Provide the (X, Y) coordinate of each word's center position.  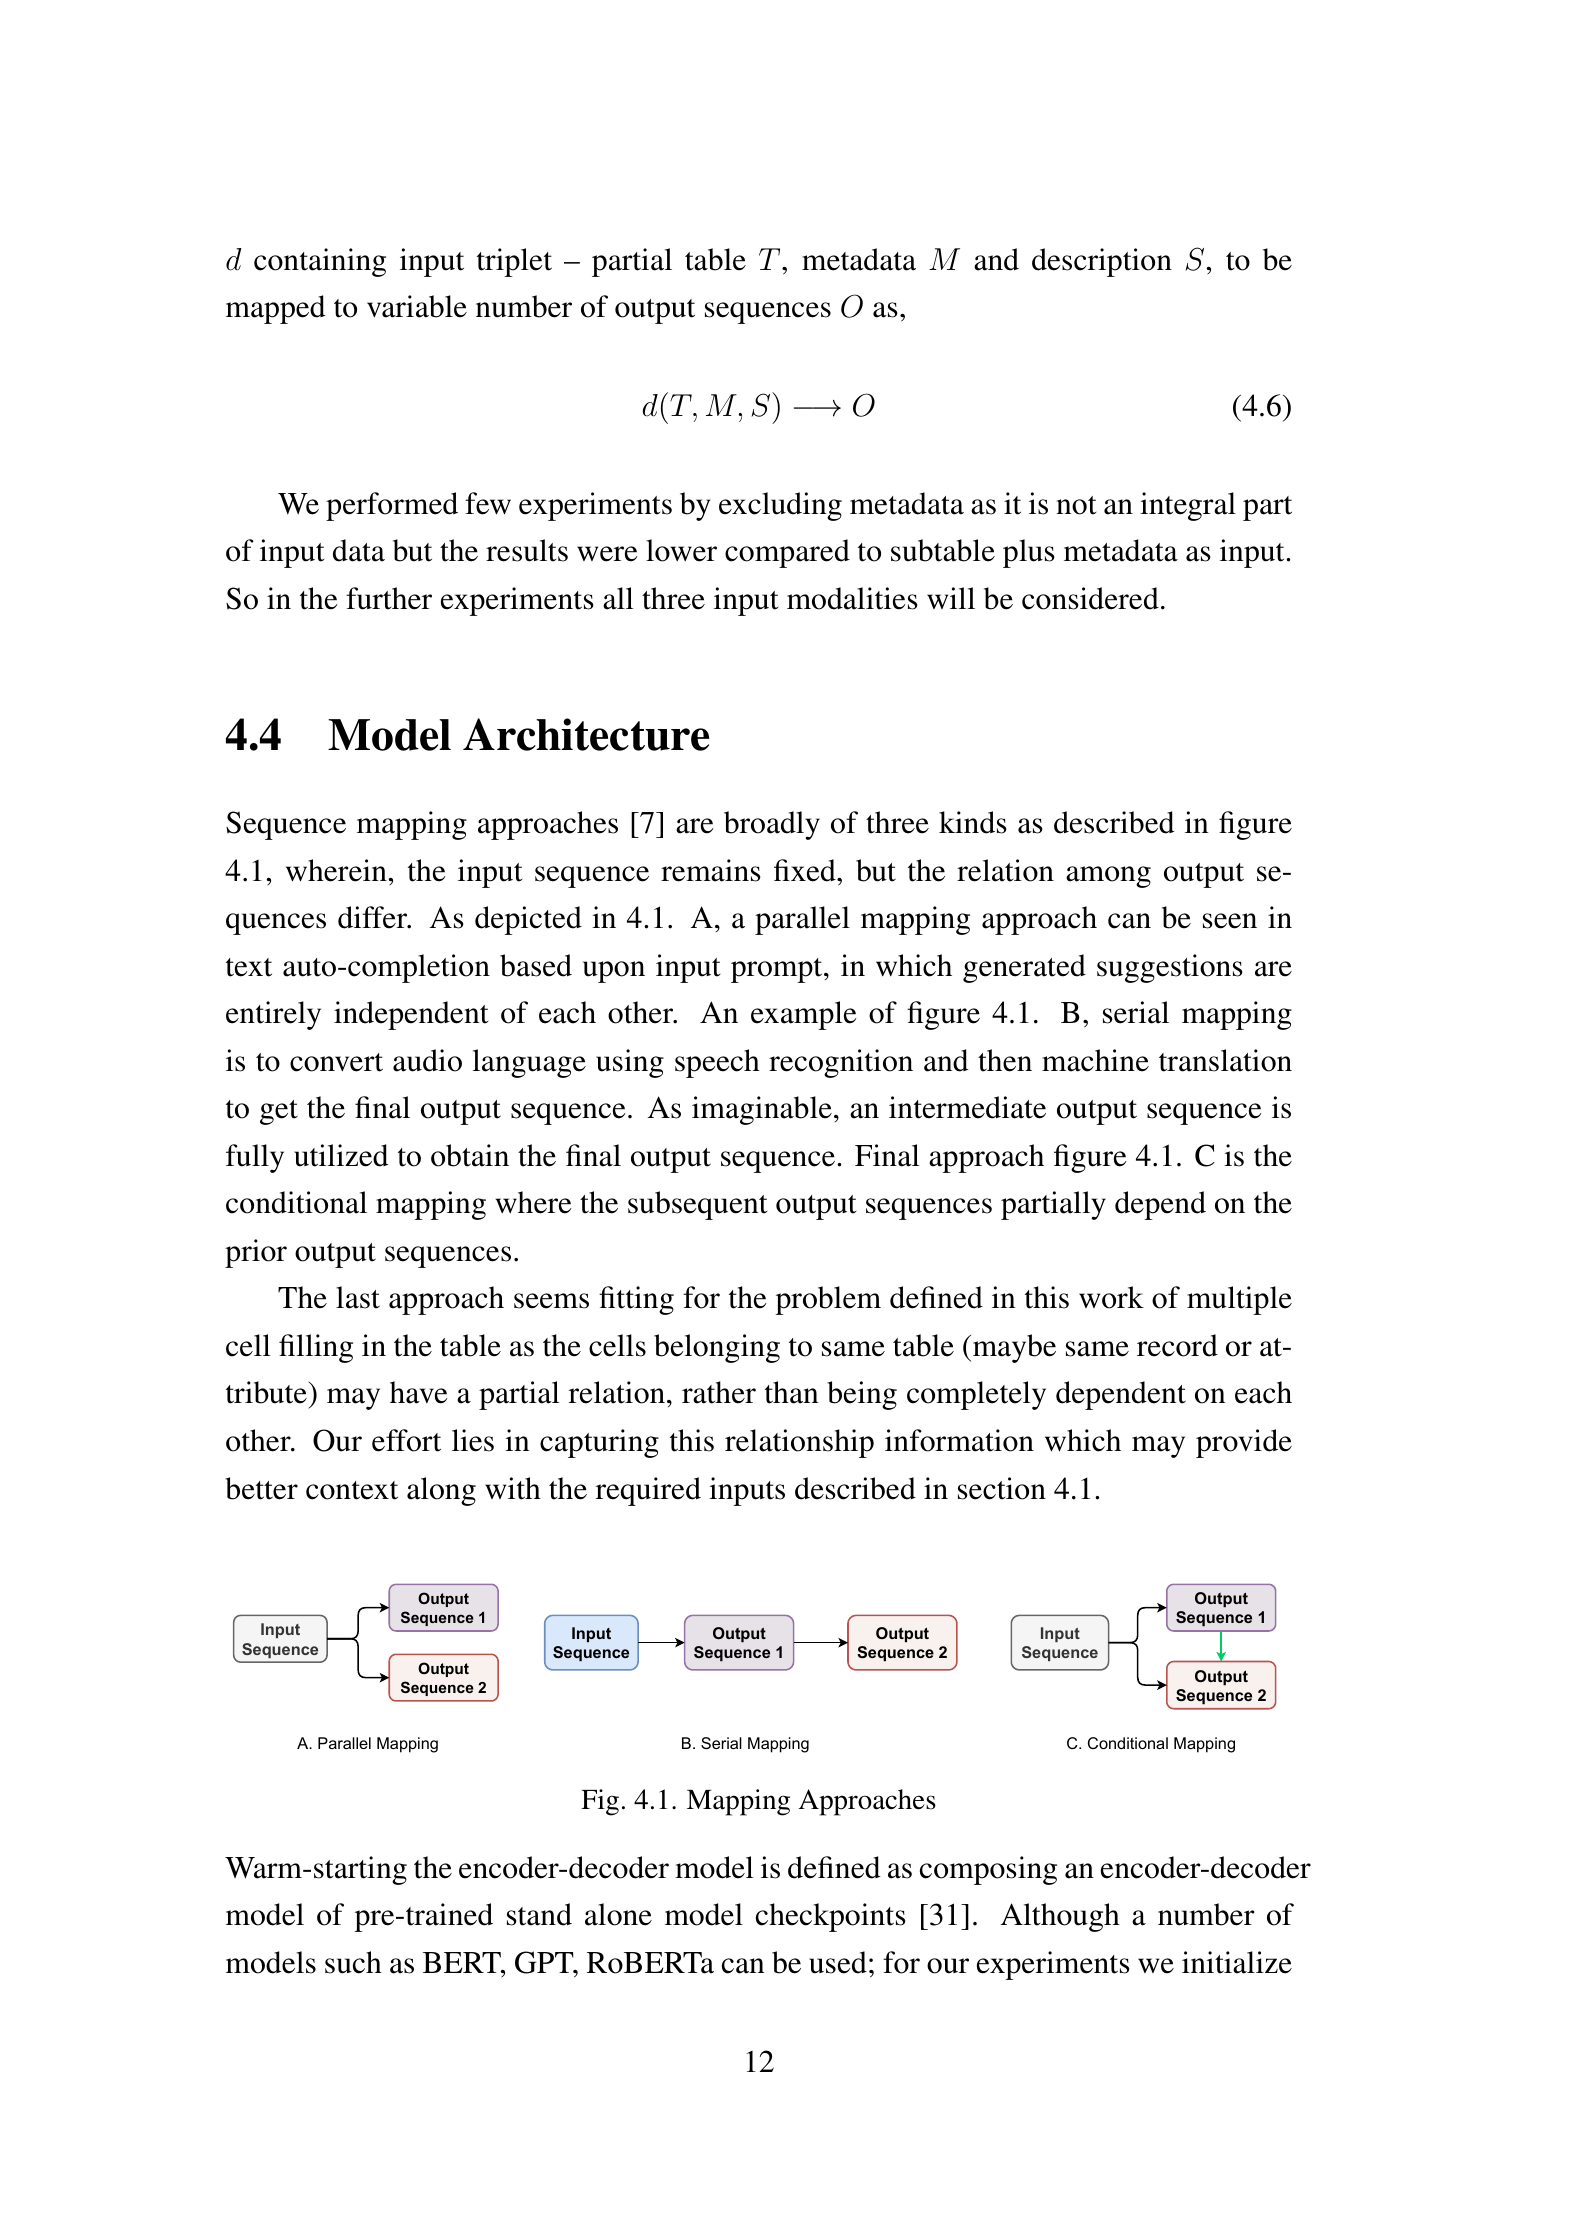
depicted (528, 920)
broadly (772, 825)
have (418, 1392)
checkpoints (831, 1917)
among (1108, 877)
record (1177, 1345)
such (353, 1962)
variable (417, 306)
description (1102, 262)
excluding (780, 506)
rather (719, 1392)
